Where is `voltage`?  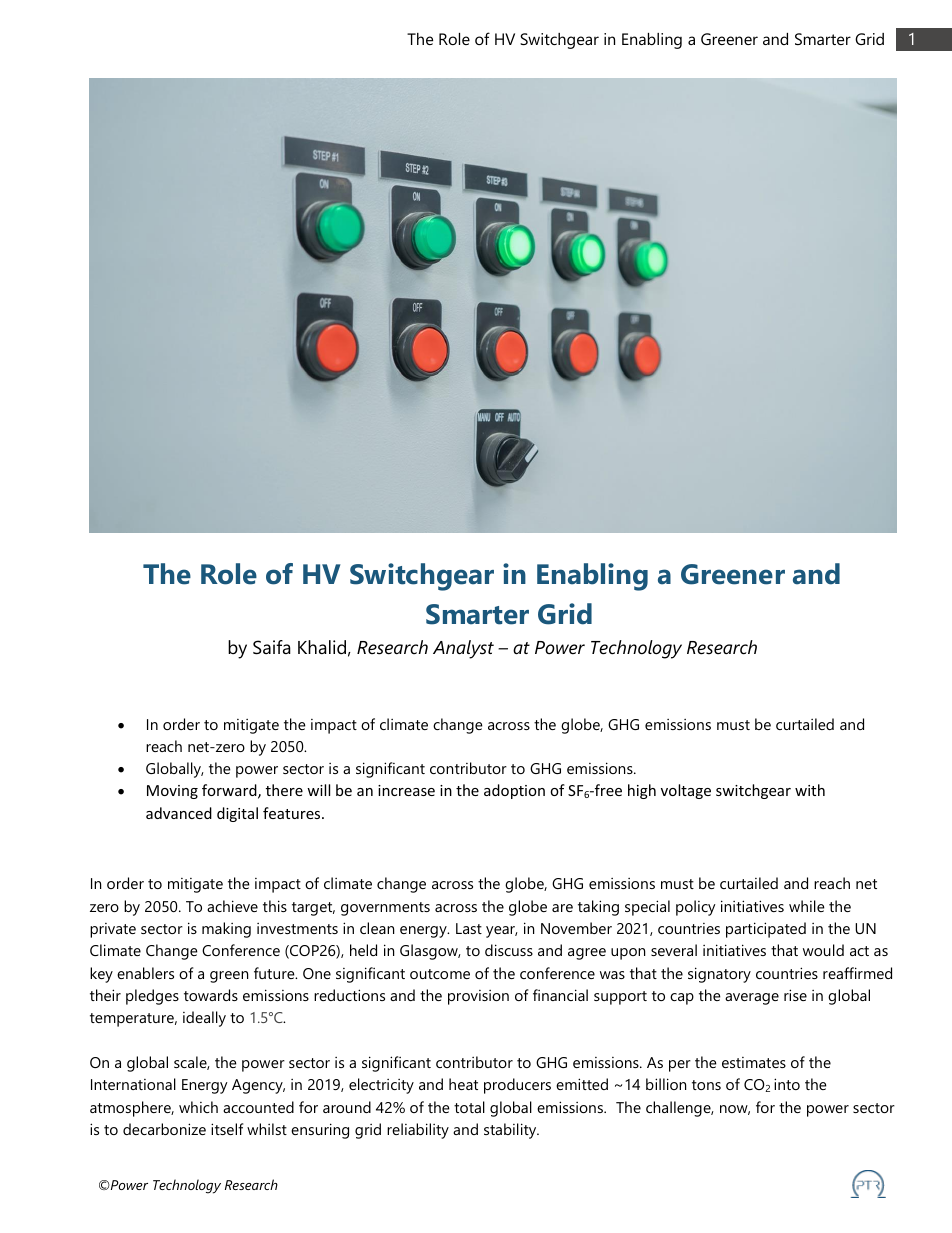
voltage is located at coordinates (686, 791).
